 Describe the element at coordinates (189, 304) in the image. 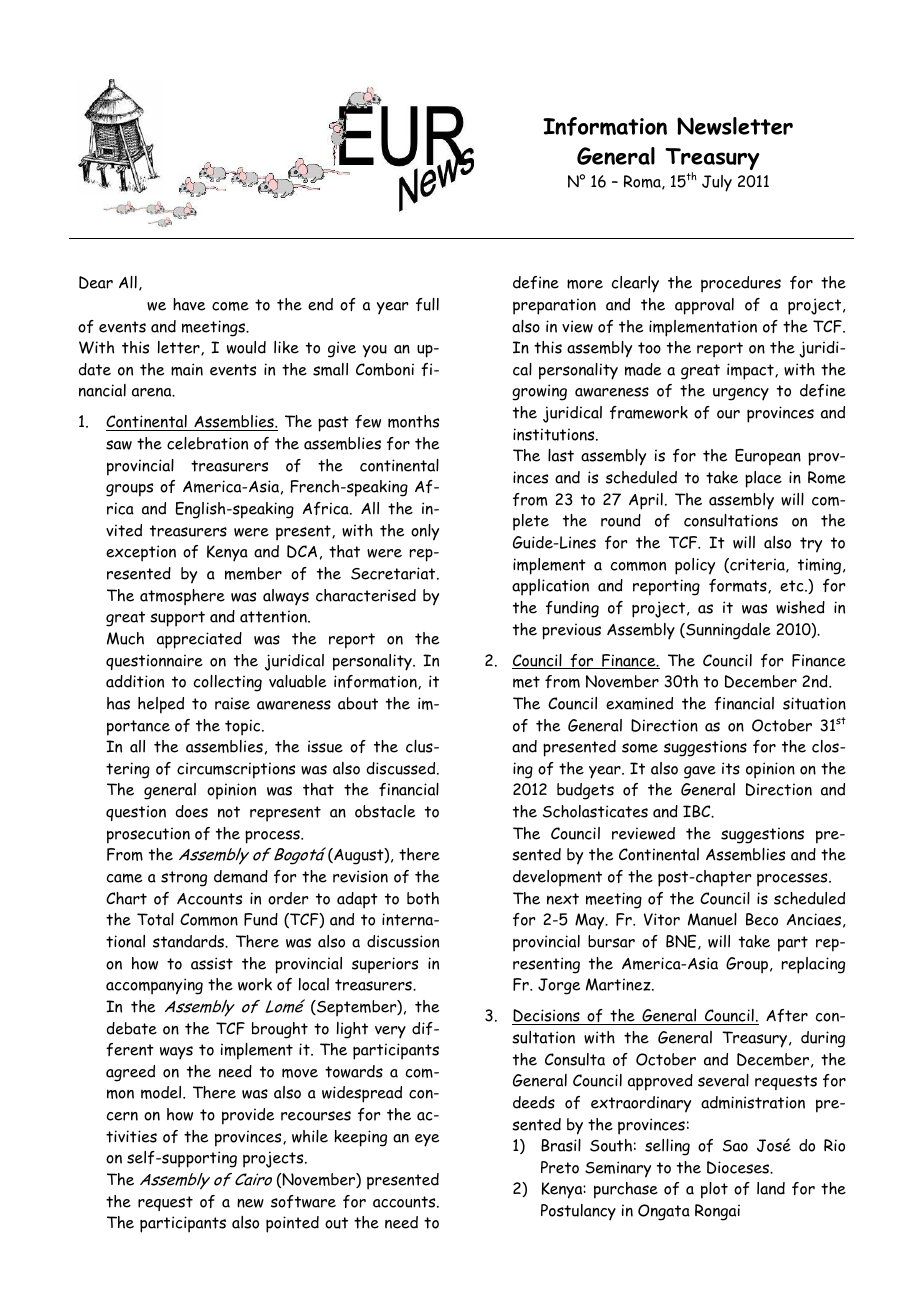

I see `have` at that location.
